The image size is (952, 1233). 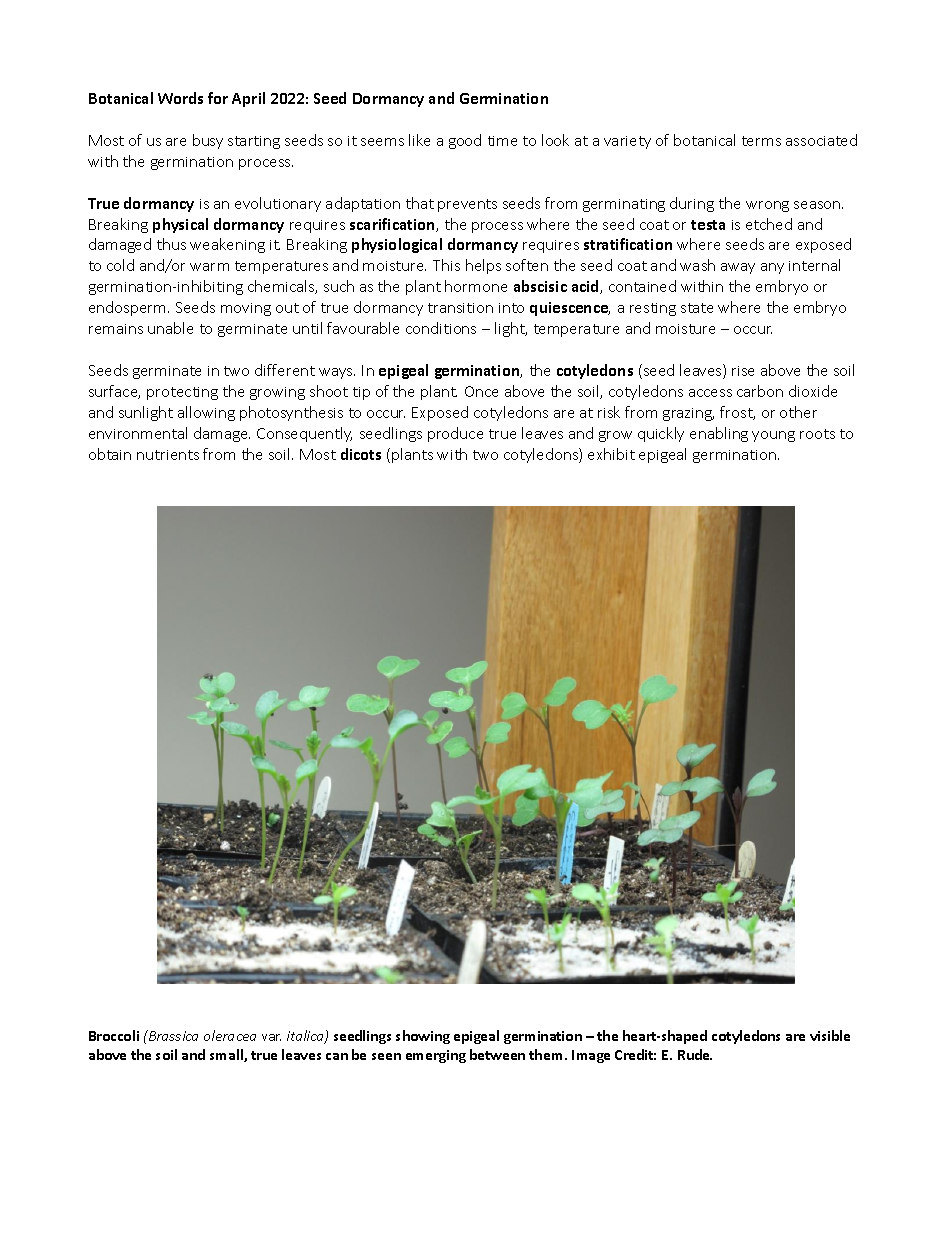 I want to click on produce, so click(x=455, y=434).
